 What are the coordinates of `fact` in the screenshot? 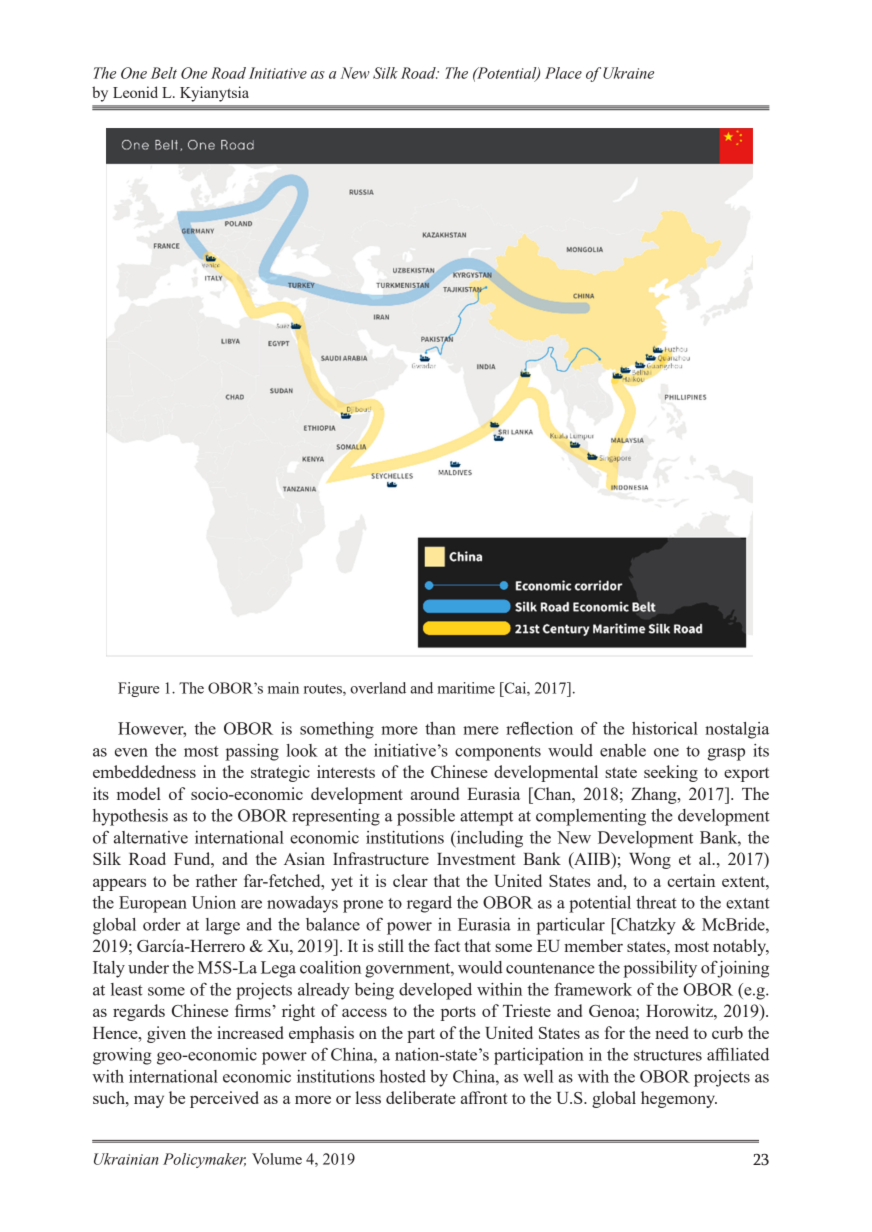 It's located at (447, 945).
